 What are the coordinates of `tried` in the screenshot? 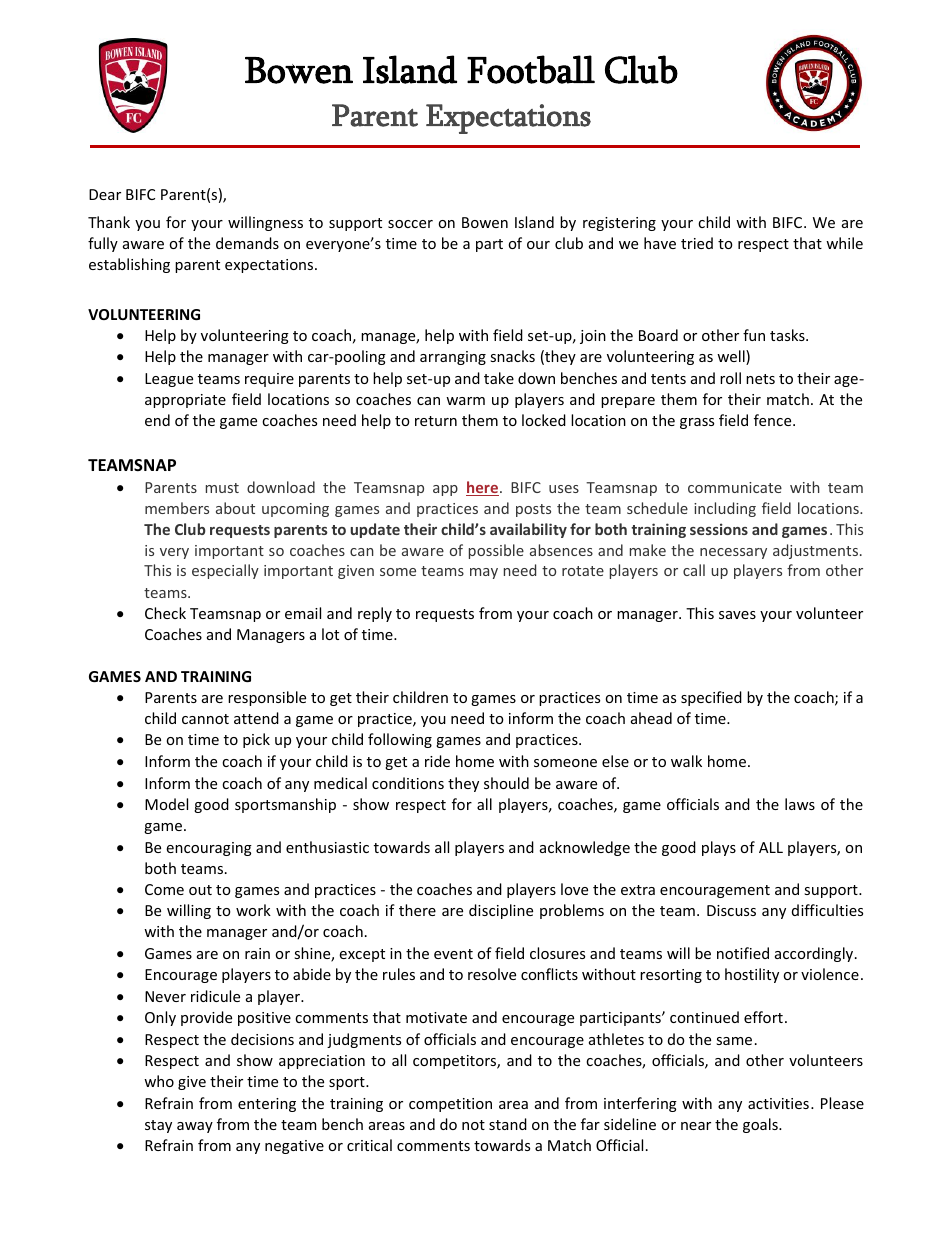 It's located at (697, 243).
